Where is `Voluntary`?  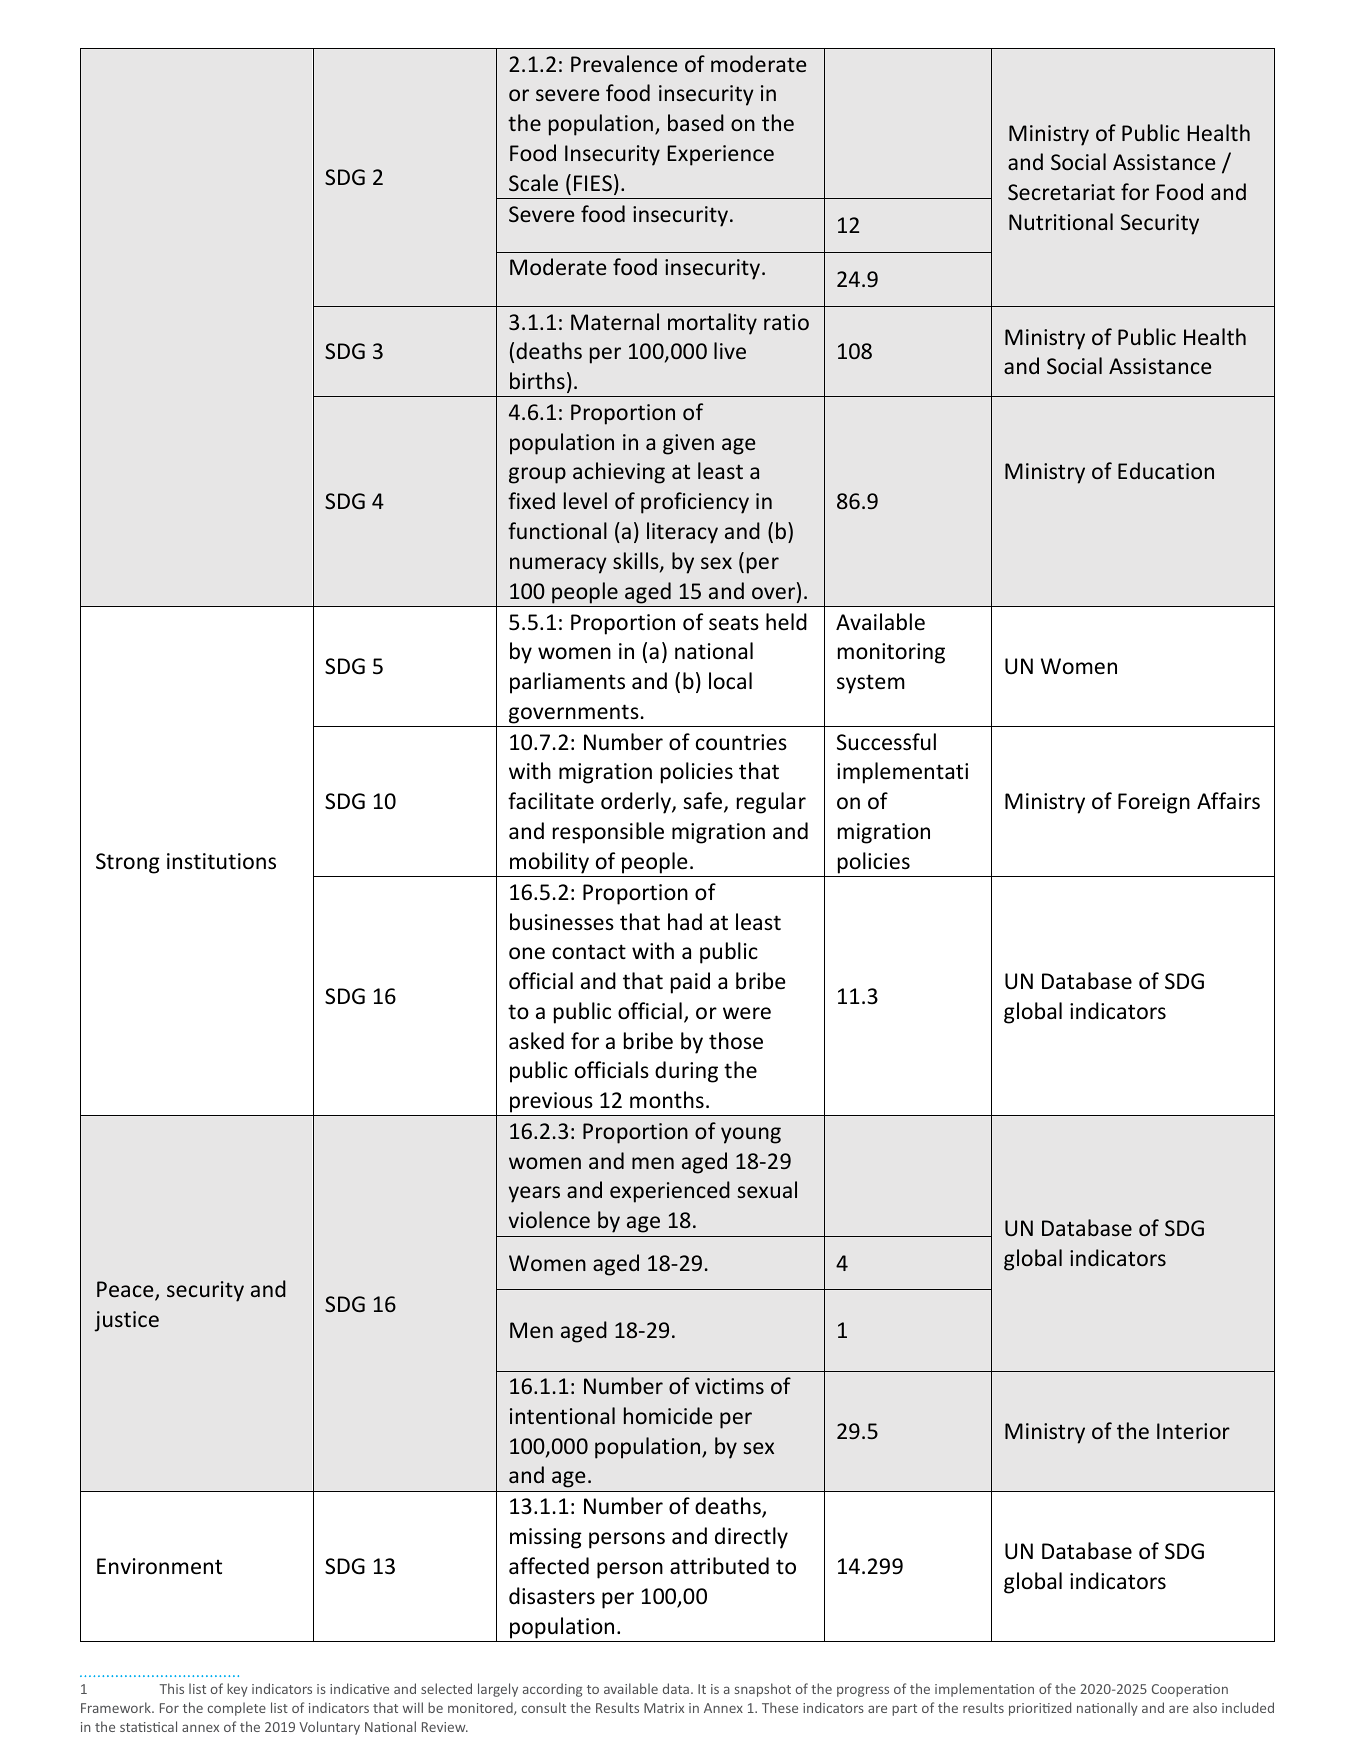
Voluntary is located at coordinates (329, 1728).
